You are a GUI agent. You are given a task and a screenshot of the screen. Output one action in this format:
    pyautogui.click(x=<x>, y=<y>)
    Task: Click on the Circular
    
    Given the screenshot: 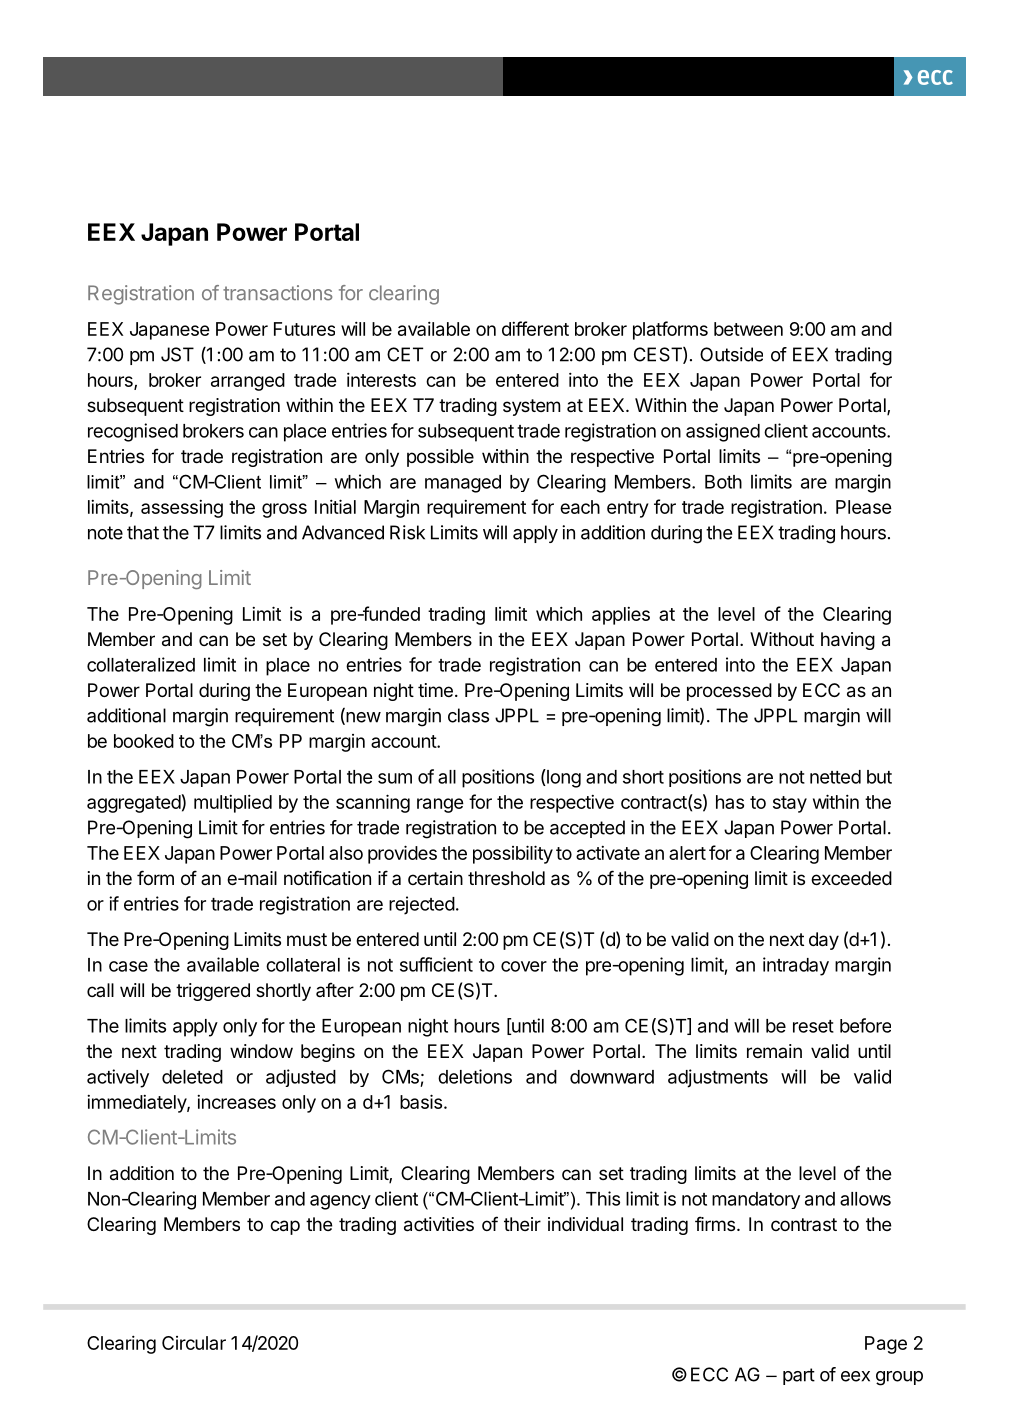 What is the action you would take?
    pyautogui.click(x=194, y=1343)
